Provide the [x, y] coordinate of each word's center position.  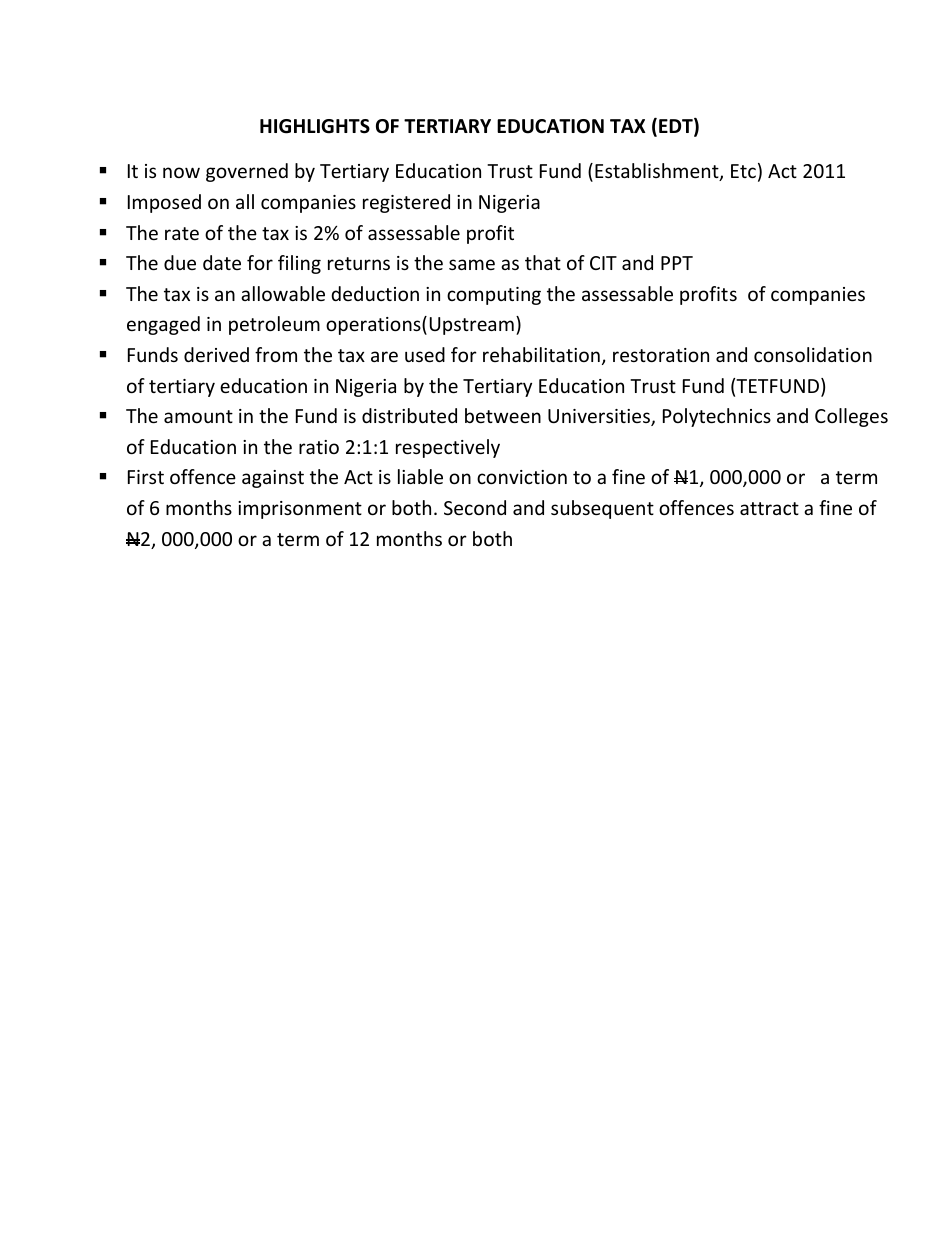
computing [494, 296]
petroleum [274, 325]
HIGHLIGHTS [315, 126]
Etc [743, 171]
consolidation [813, 354]
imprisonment [300, 510]
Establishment [658, 172]
